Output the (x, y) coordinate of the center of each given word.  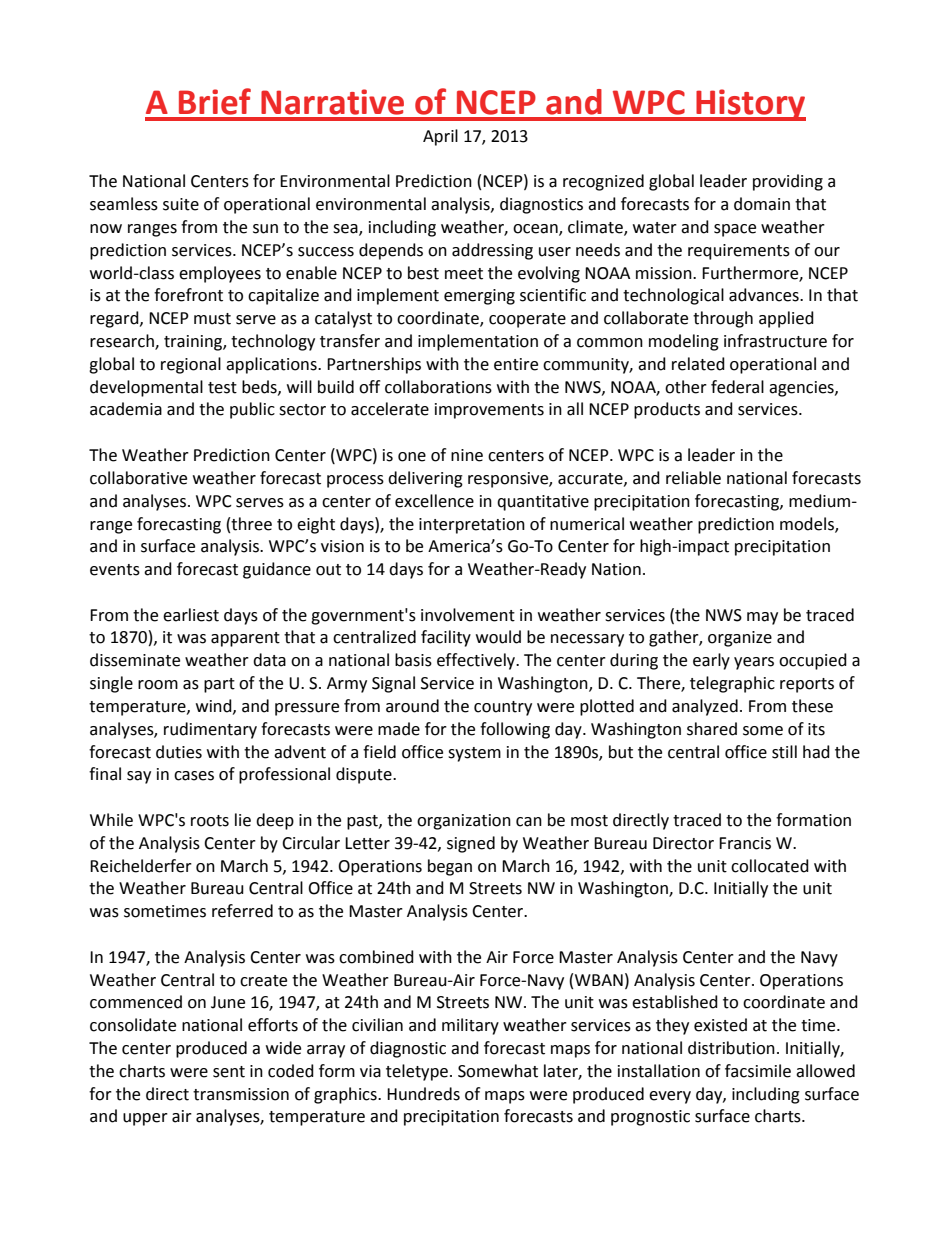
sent (229, 1072)
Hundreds (423, 1094)
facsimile (758, 1071)
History (750, 105)
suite (181, 204)
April (440, 137)
